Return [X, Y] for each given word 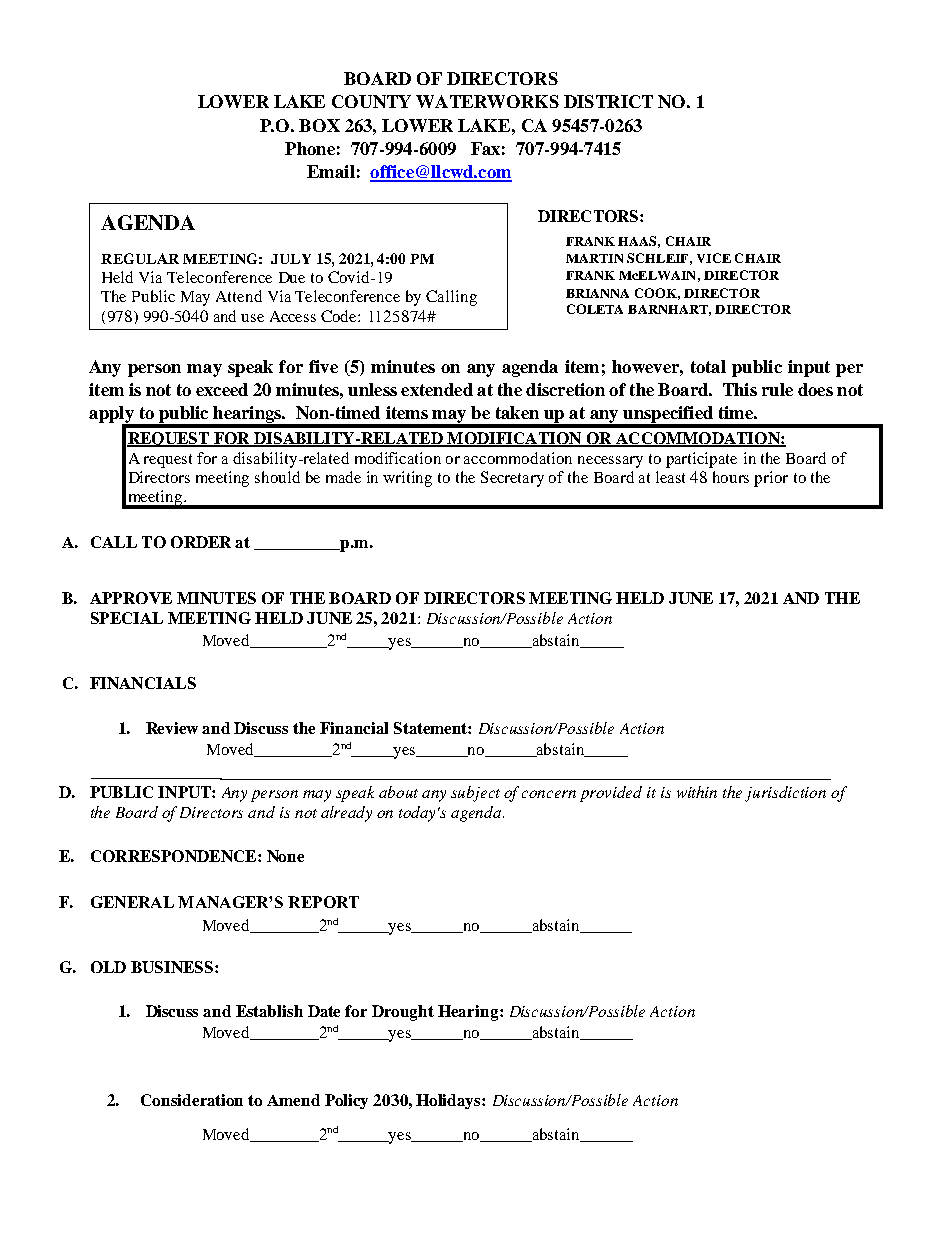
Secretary [512, 479]
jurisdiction [785, 794]
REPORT [323, 902]
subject [475, 794]
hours [731, 477]
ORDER [201, 542]
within [697, 792]
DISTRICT [608, 101]
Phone [310, 148]
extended [437, 389]
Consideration [192, 1100]
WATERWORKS [487, 101]
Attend [239, 296]
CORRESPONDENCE [175, 856]
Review [172, 728]
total [708, 366]
